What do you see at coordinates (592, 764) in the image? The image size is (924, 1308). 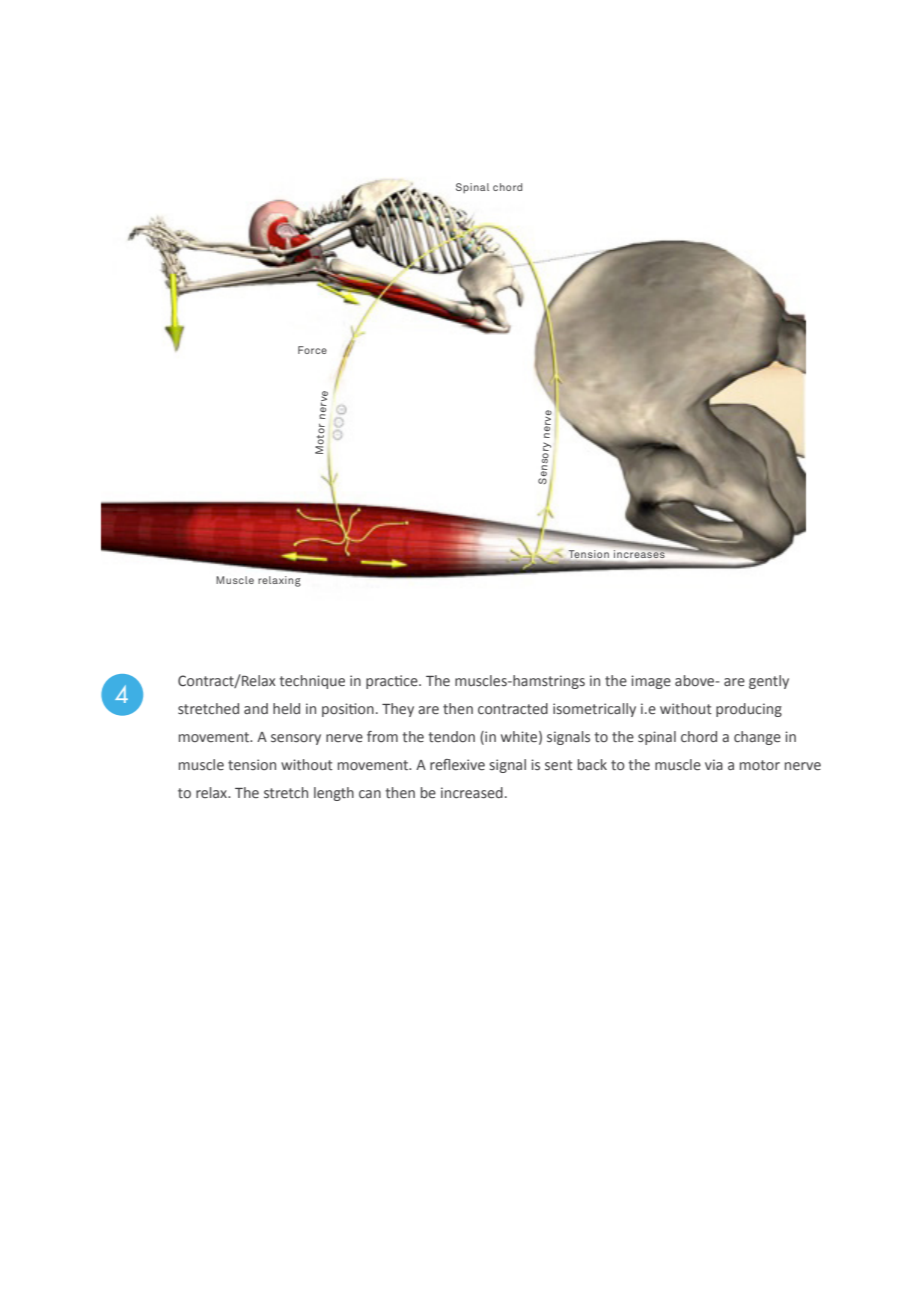 I see `back` at bounding box center [592, 764].
